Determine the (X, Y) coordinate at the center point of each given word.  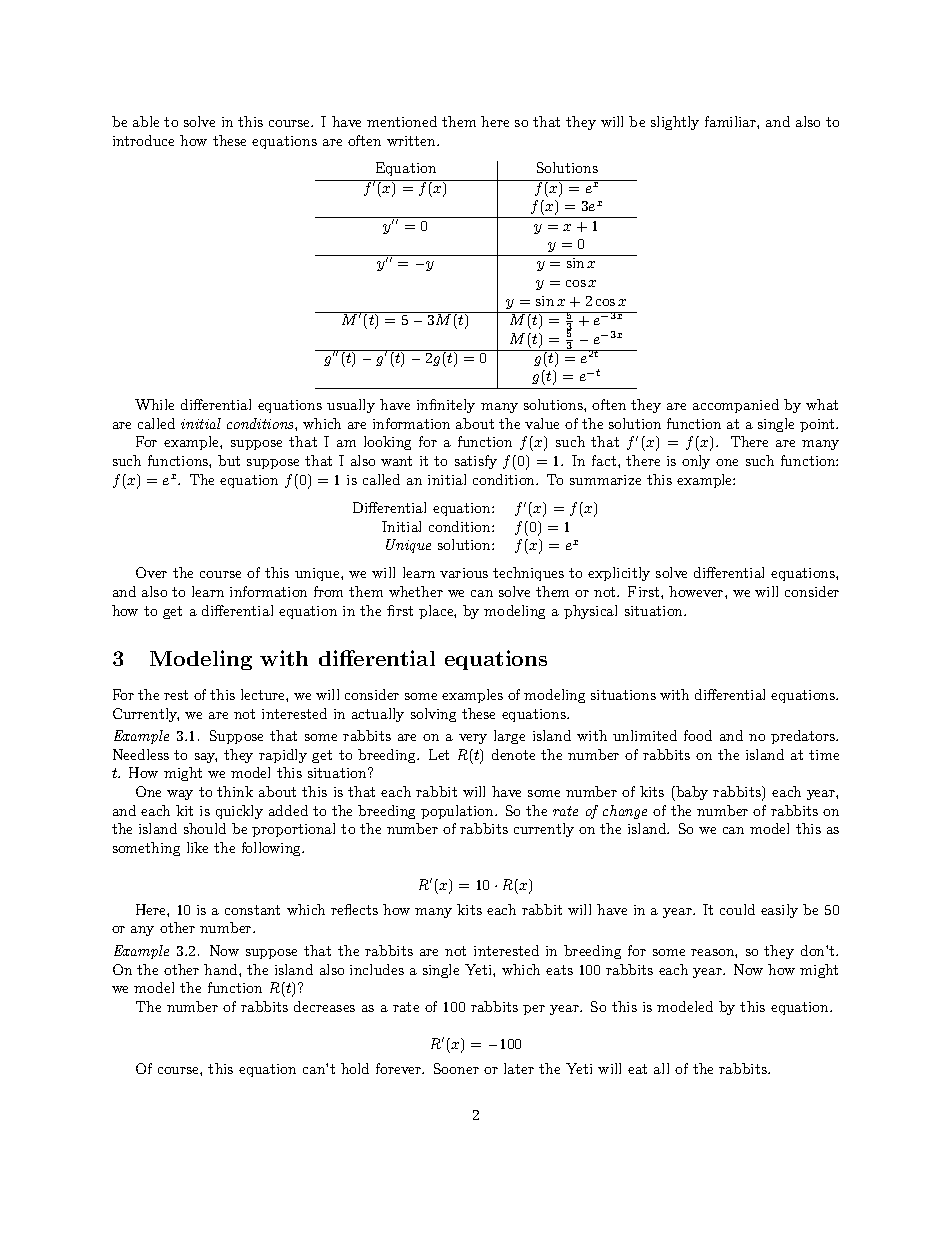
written (412, 141)
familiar (731, 121)
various (464, 573)
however (697, 591)
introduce (143, 140)
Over (151, 572)
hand (222, 969)
